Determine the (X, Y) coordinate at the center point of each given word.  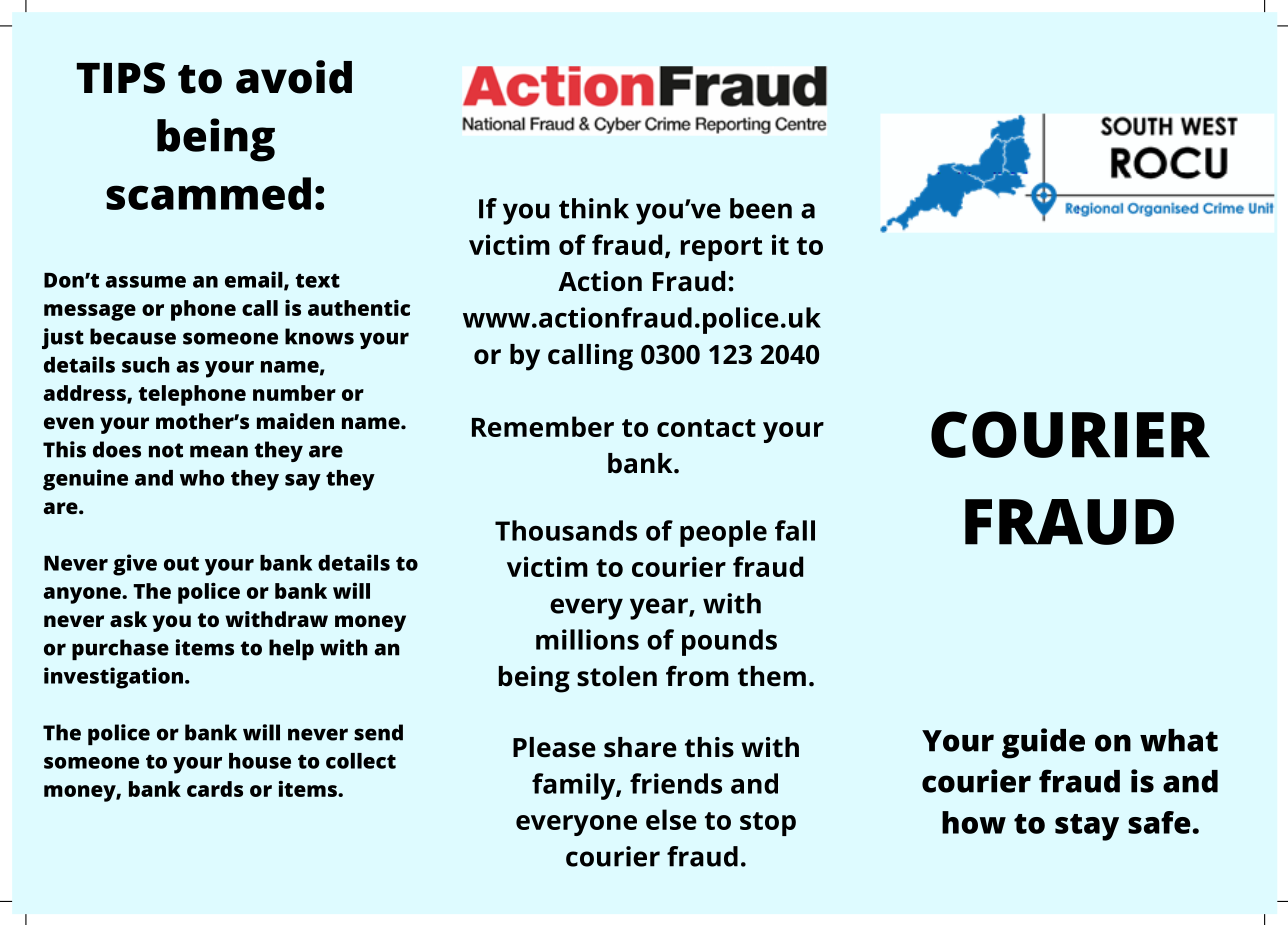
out (181, 564)
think (594, 208)
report (721, 249)
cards (215, 789)
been (761, 208)
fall (795, 530)
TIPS (120, 78)
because (133, 336)
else (671, 819)
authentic (359, 308)
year (660, 609)
